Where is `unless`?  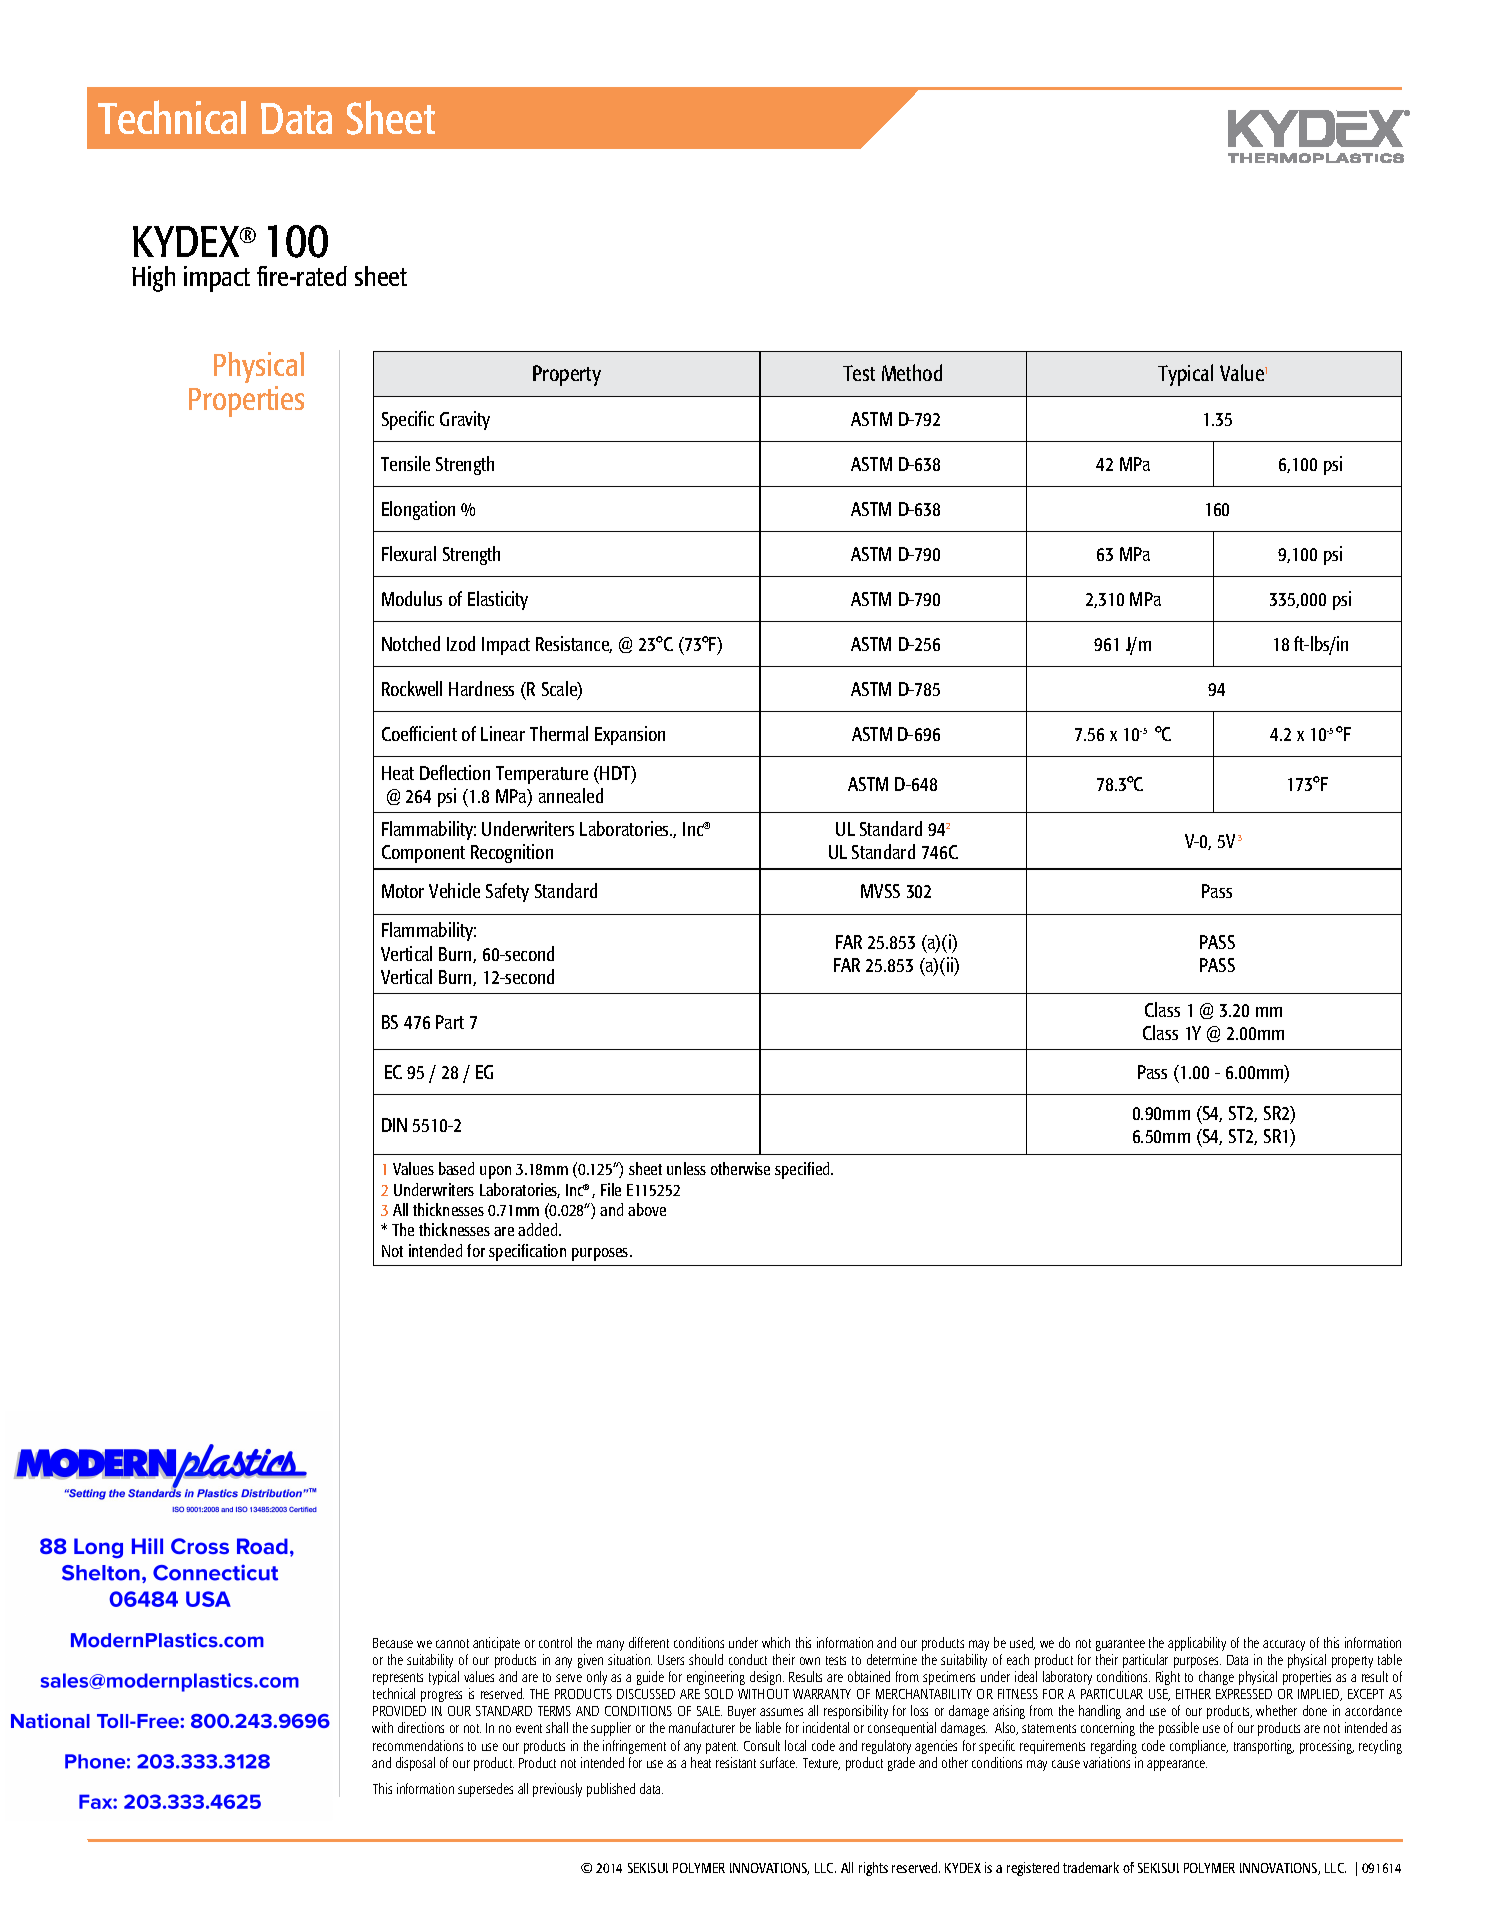
unless is located at coordinates (686, 1168).
